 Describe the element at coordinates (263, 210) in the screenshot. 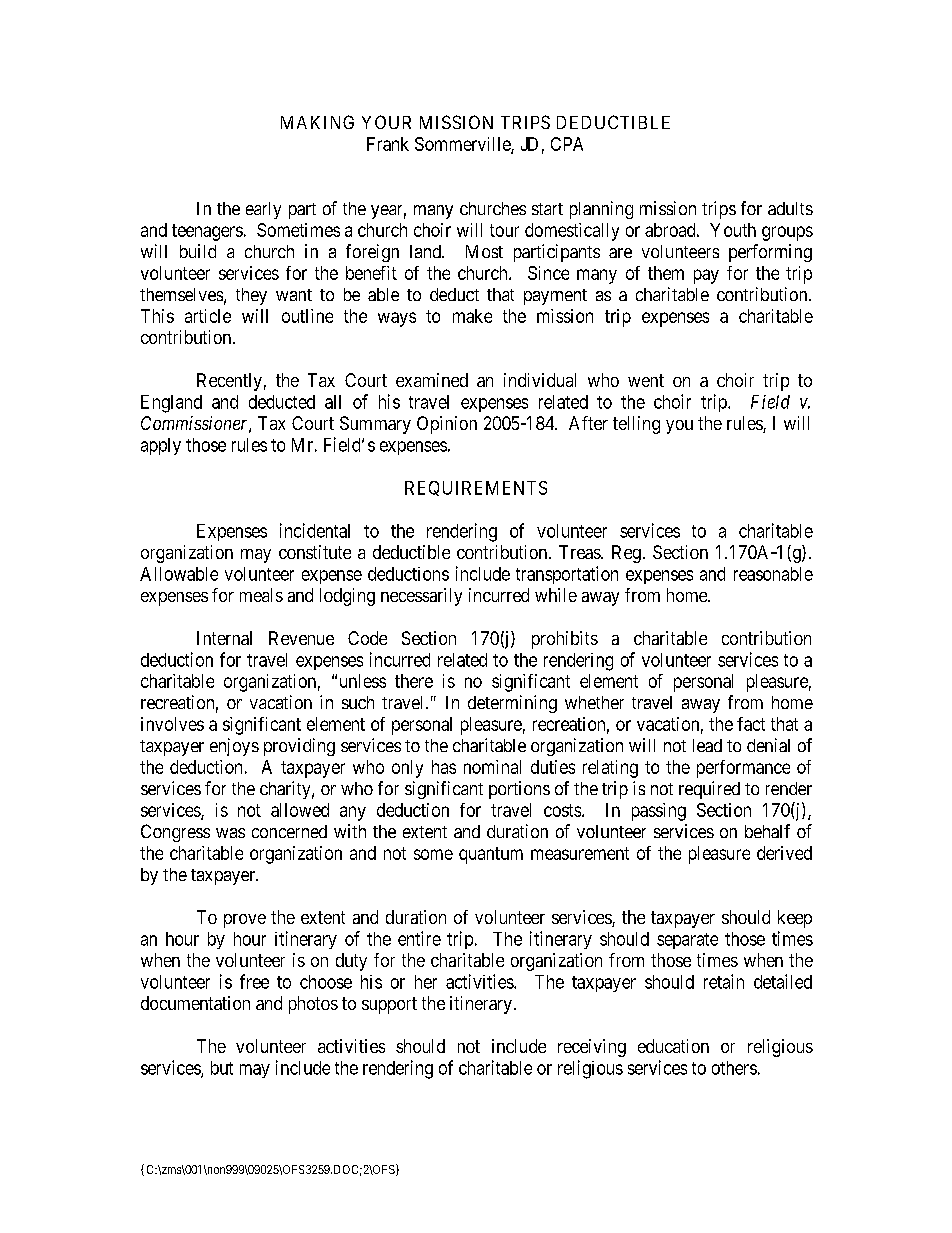

I see `early` at that location.
